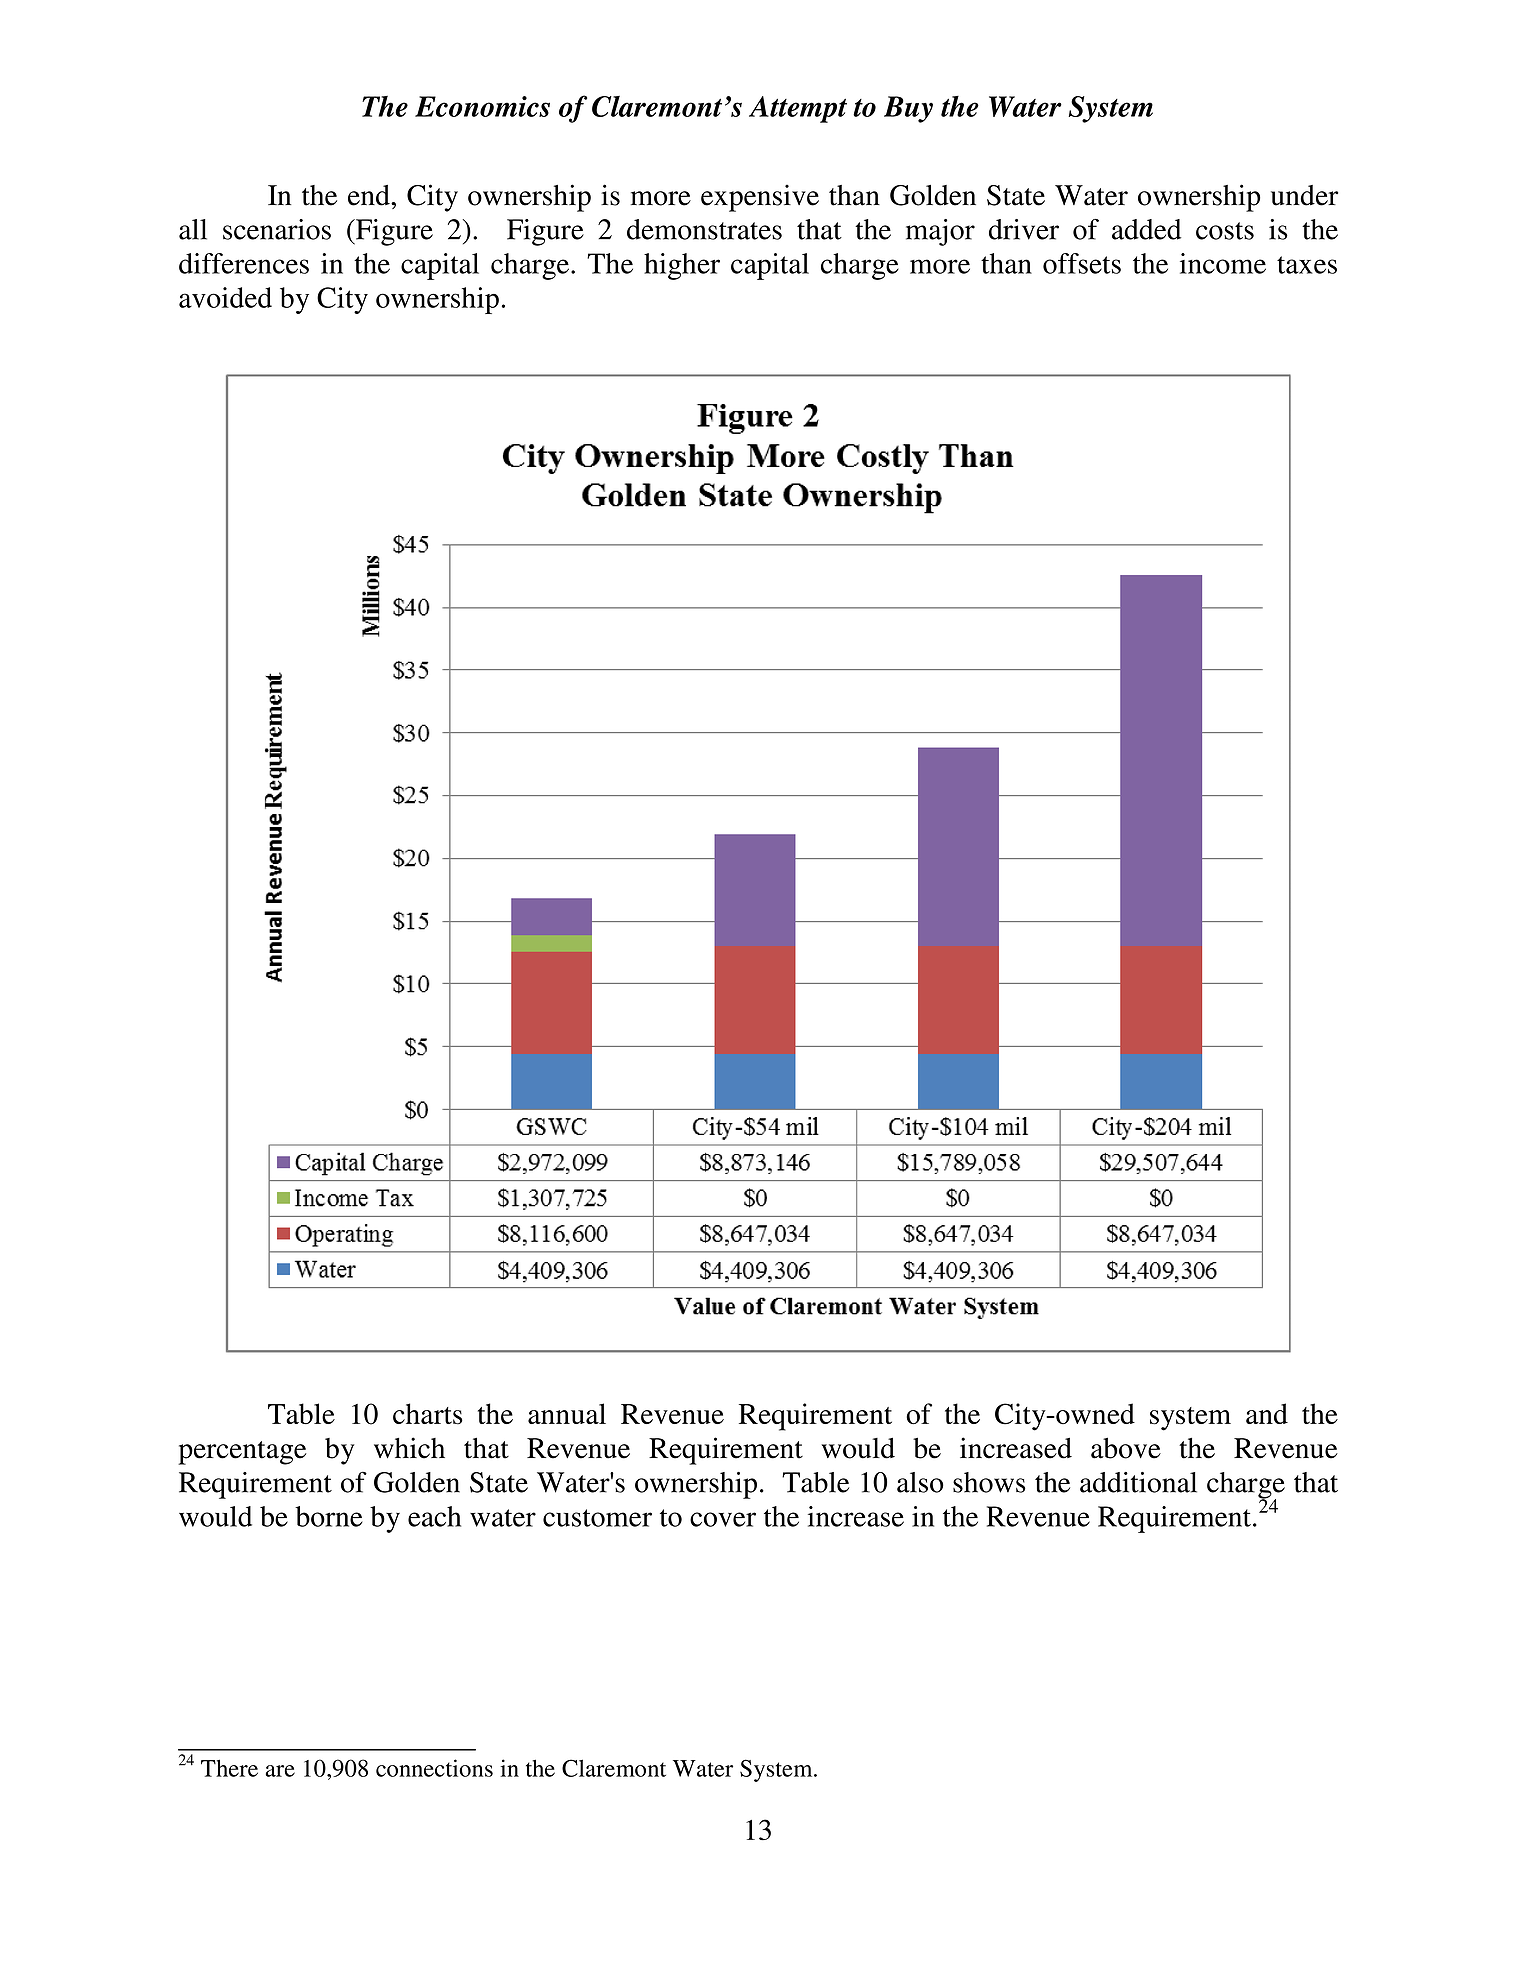 The image size is (1516, 1961). What do you see at coordinates (409, 1448) in the page?
I see `which` at bounding box center [409, 1448].
